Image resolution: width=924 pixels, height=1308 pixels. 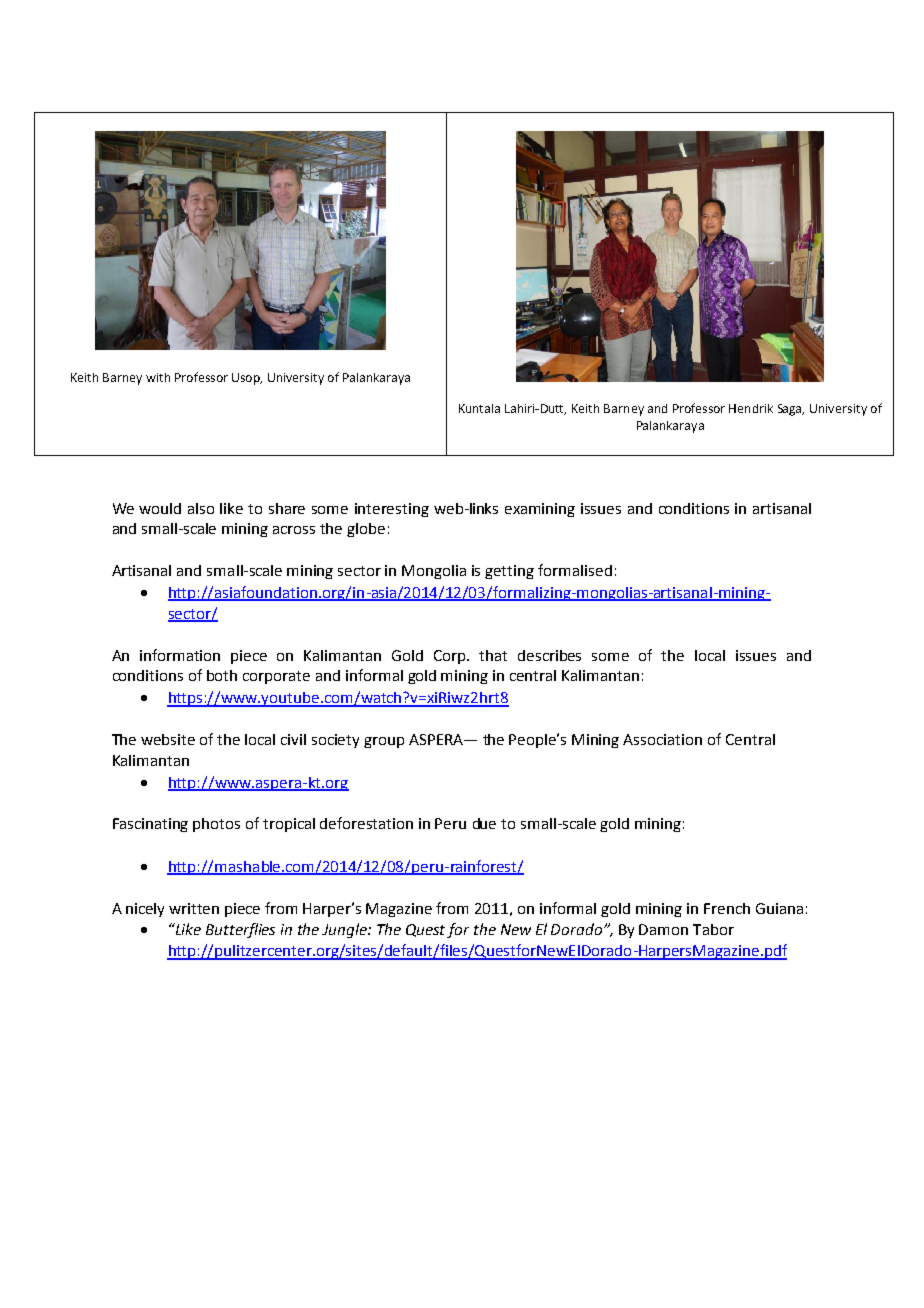 I want to click on Damon, so click(x=663, y=929).
